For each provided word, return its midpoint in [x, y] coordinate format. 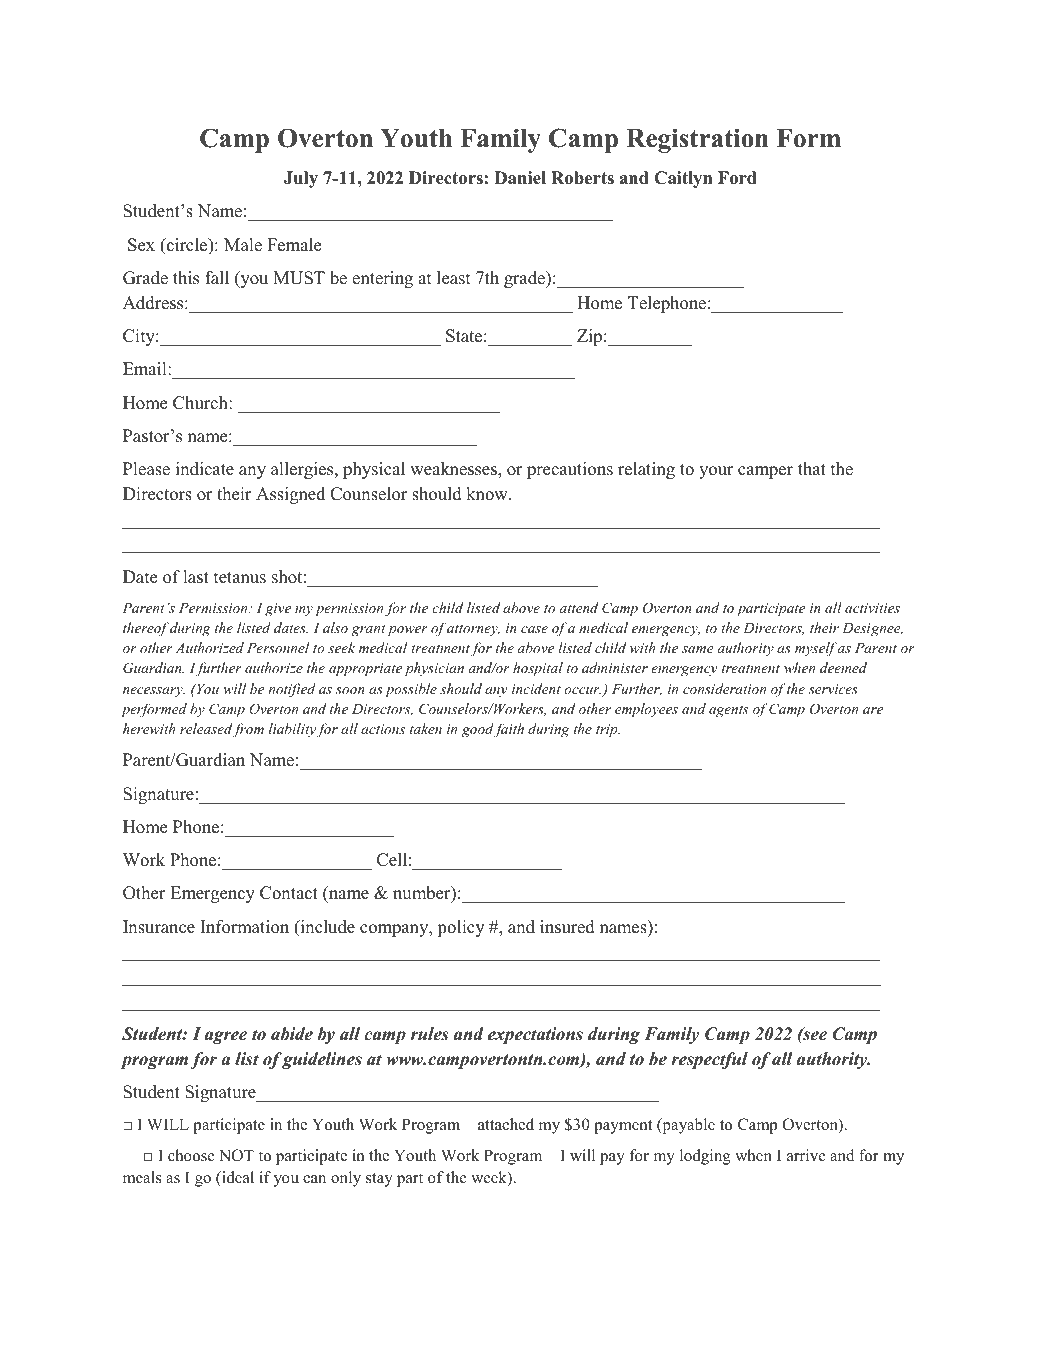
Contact [289, 893]
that [812, 468]
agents [728, 711]
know [488, 494]
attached [506, 1124]
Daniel [520, 178]
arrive [806, 1155]
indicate [205, 469]
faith [508, 730]
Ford [737, 178]
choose [191, 1155]
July [301, 179]
